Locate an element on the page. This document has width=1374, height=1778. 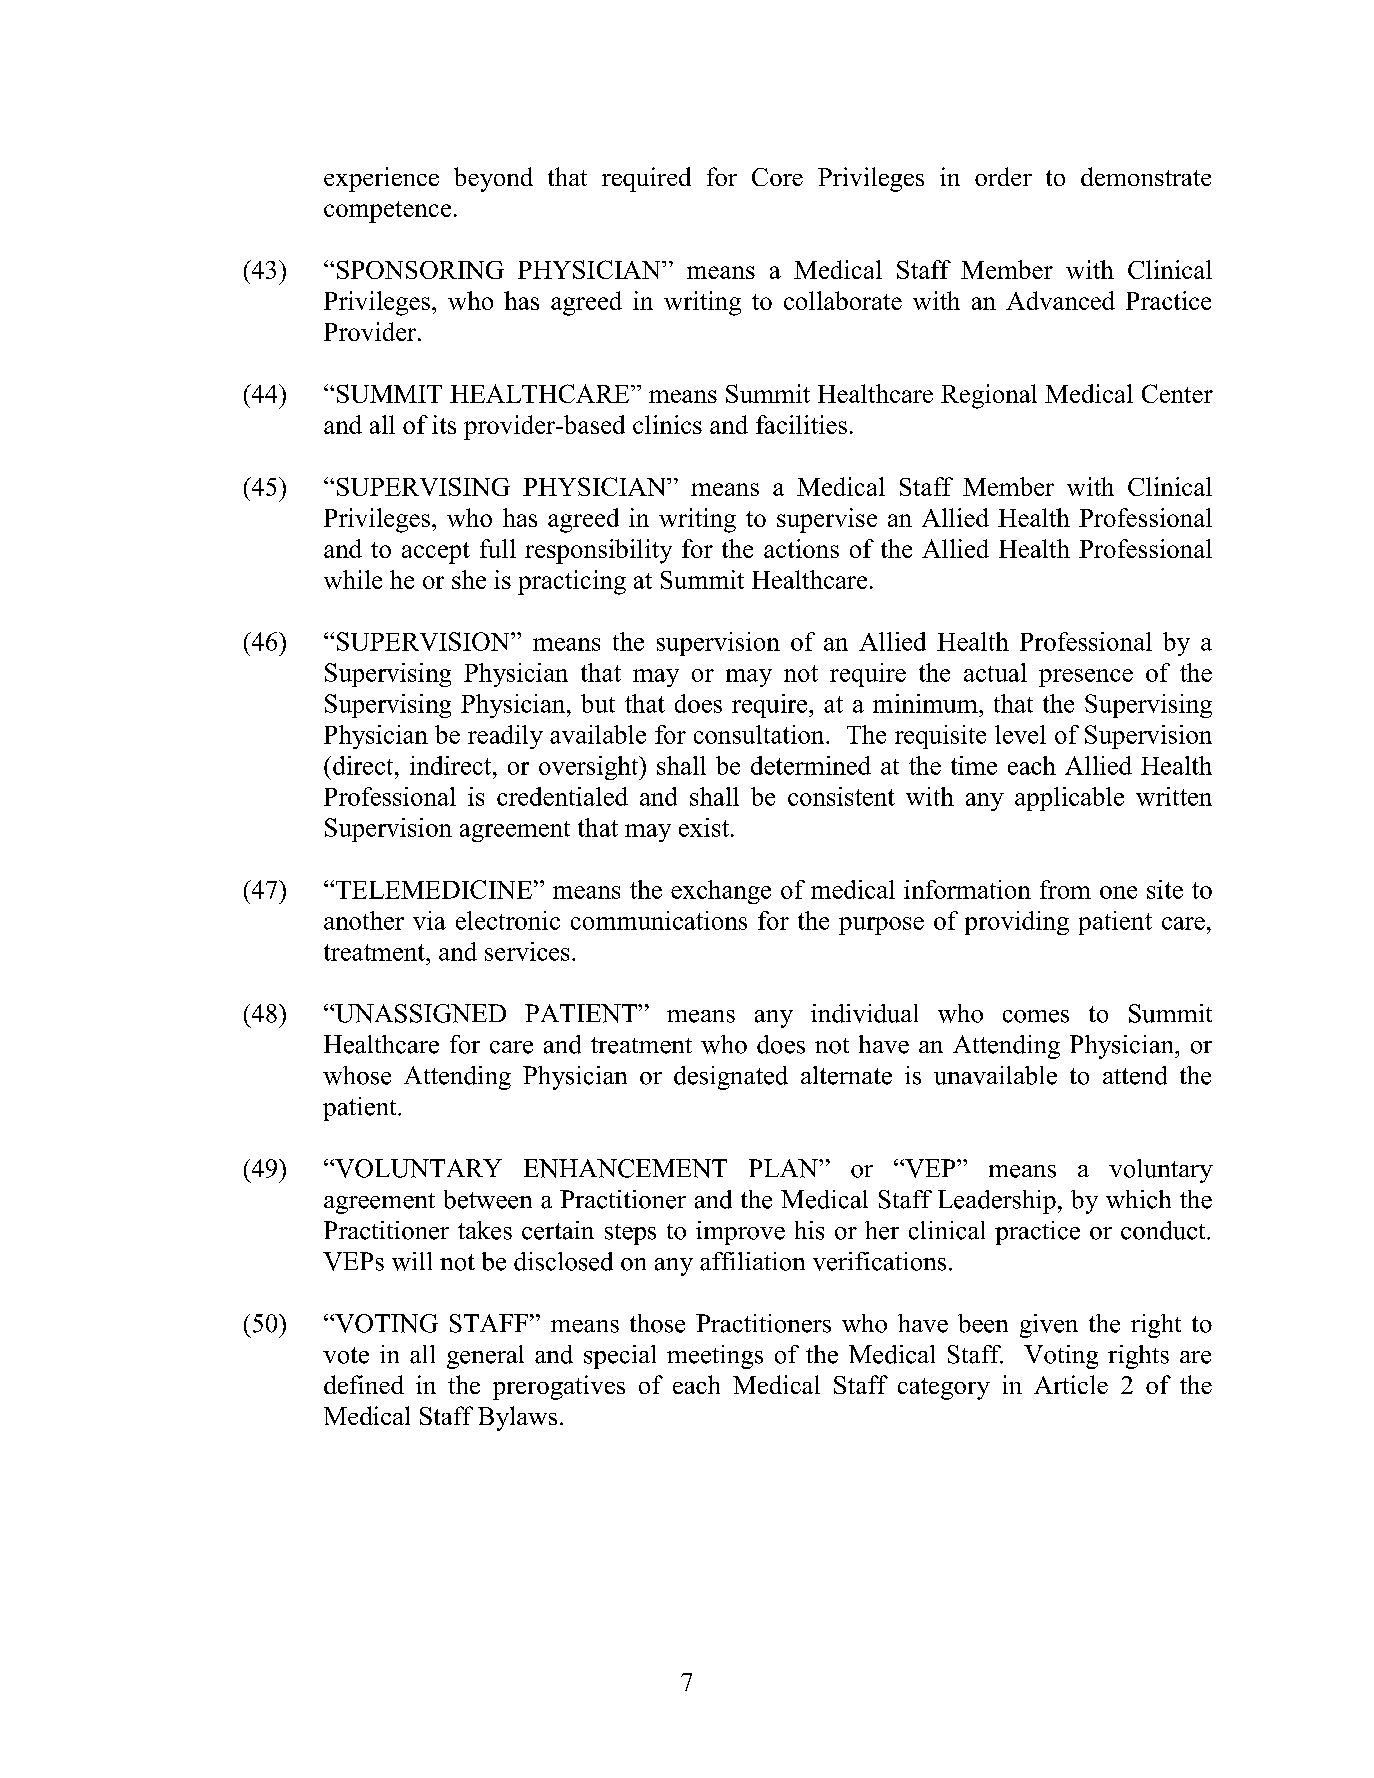
competence is located at coordinates (387, 212).
